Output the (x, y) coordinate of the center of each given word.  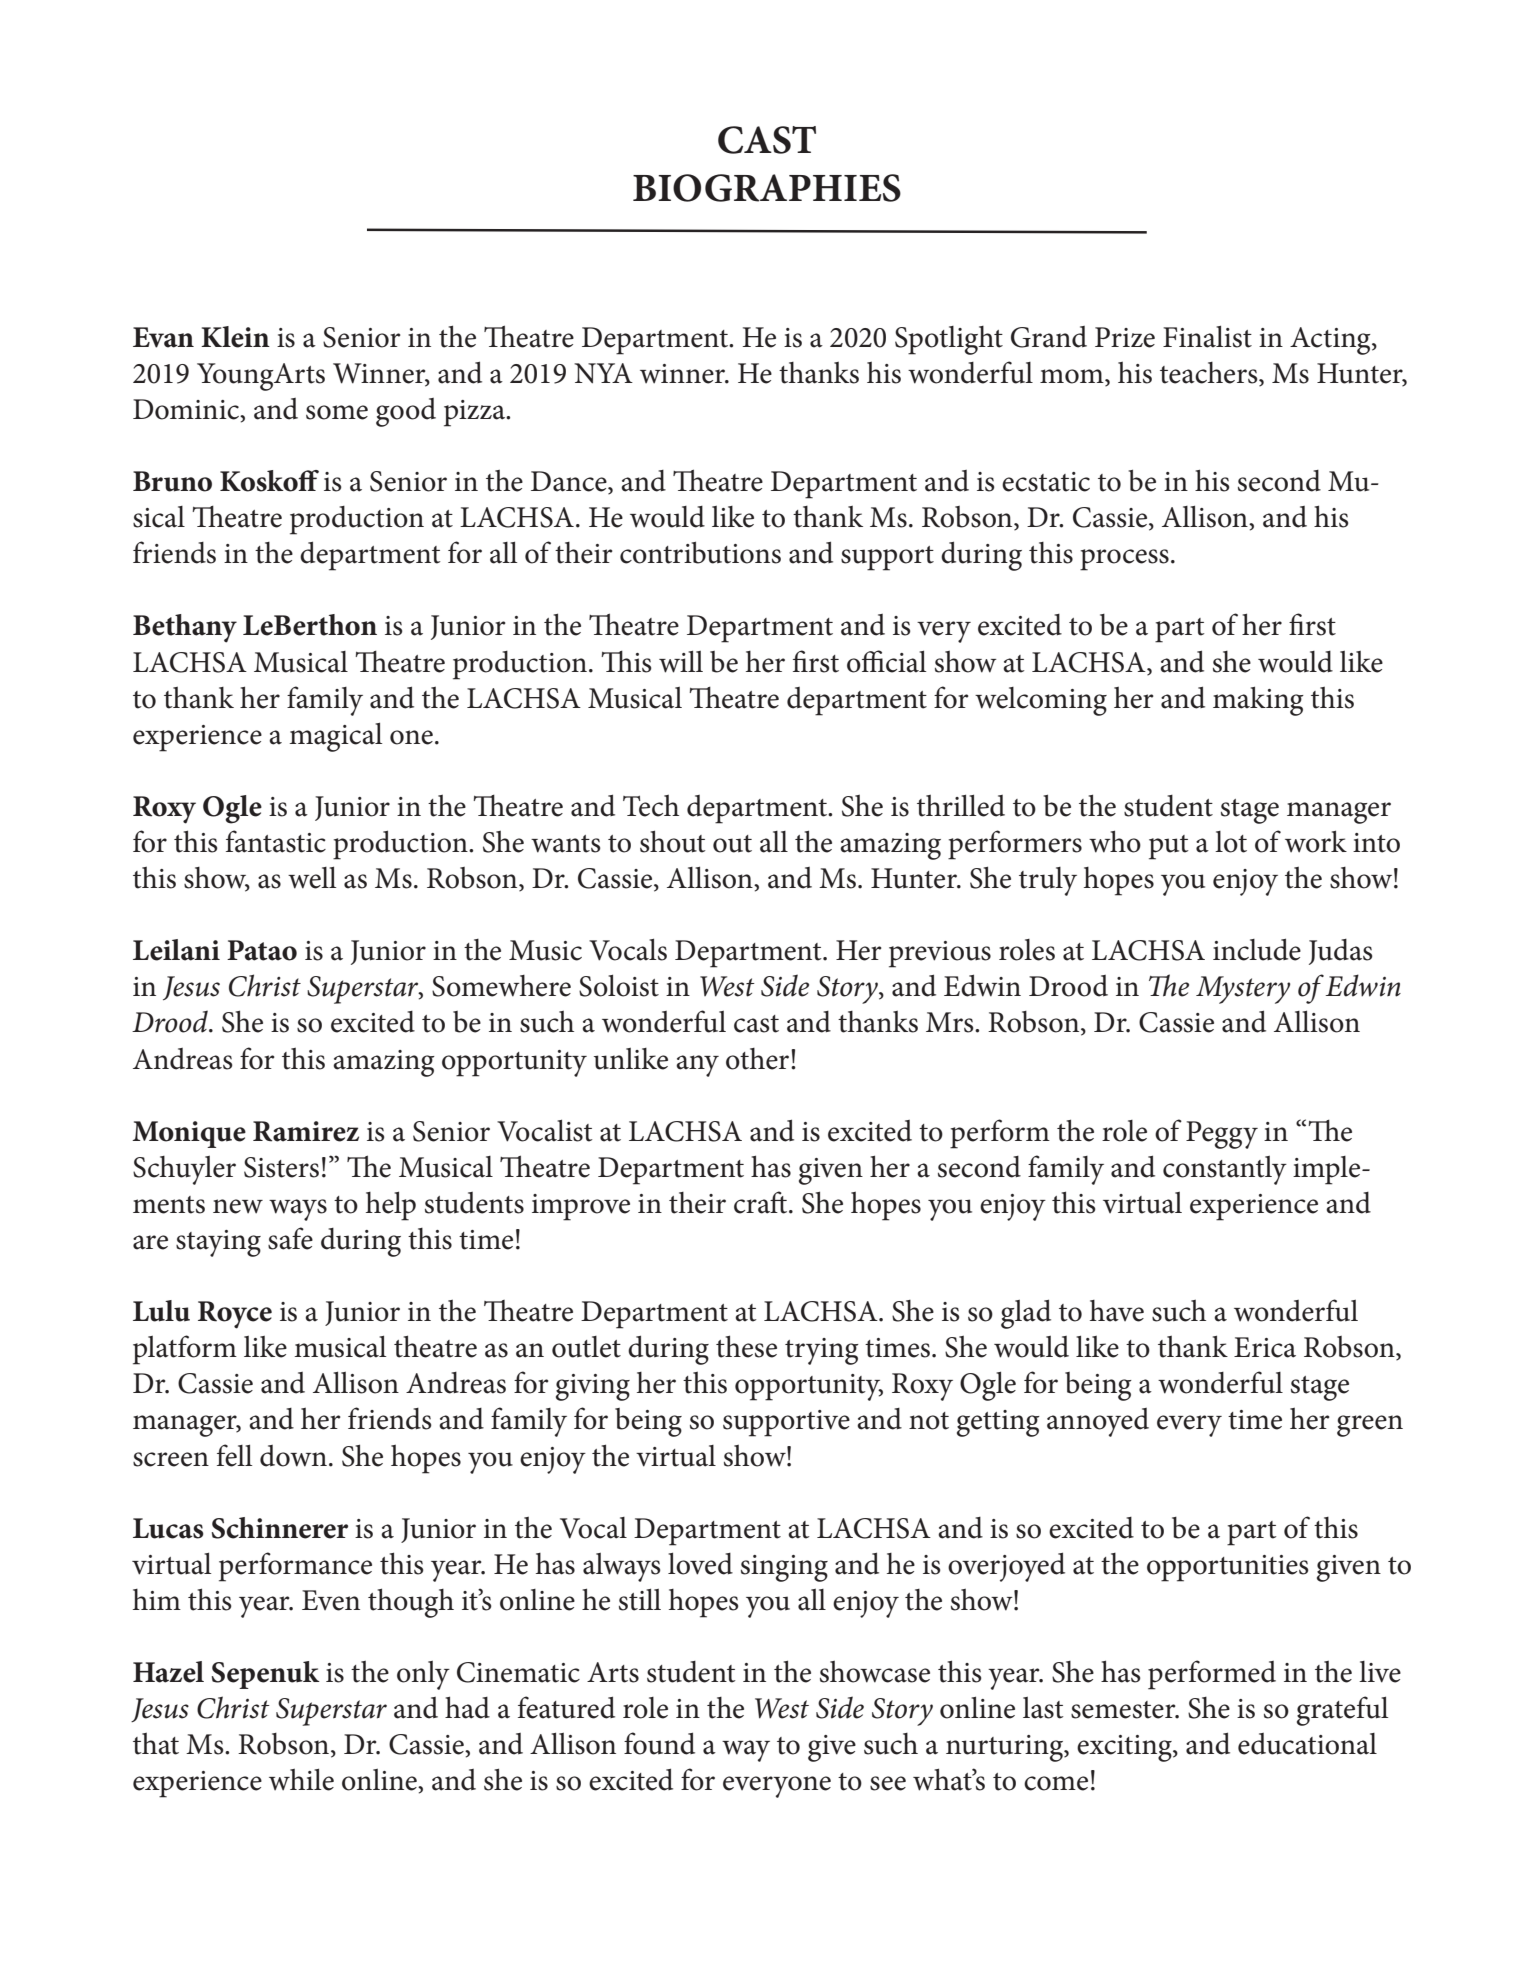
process (1124, 560)
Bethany (185, 628)
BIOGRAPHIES (767, 188)
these (746, 1346)
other (759, 1059)
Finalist (1207, 336)
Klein (235, 337)
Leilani (176, 950)
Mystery (1243, 990)
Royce (235, 1315)
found (659, 1743)
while (301, 1779)
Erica (1265, 1347)
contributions (700, 552)
